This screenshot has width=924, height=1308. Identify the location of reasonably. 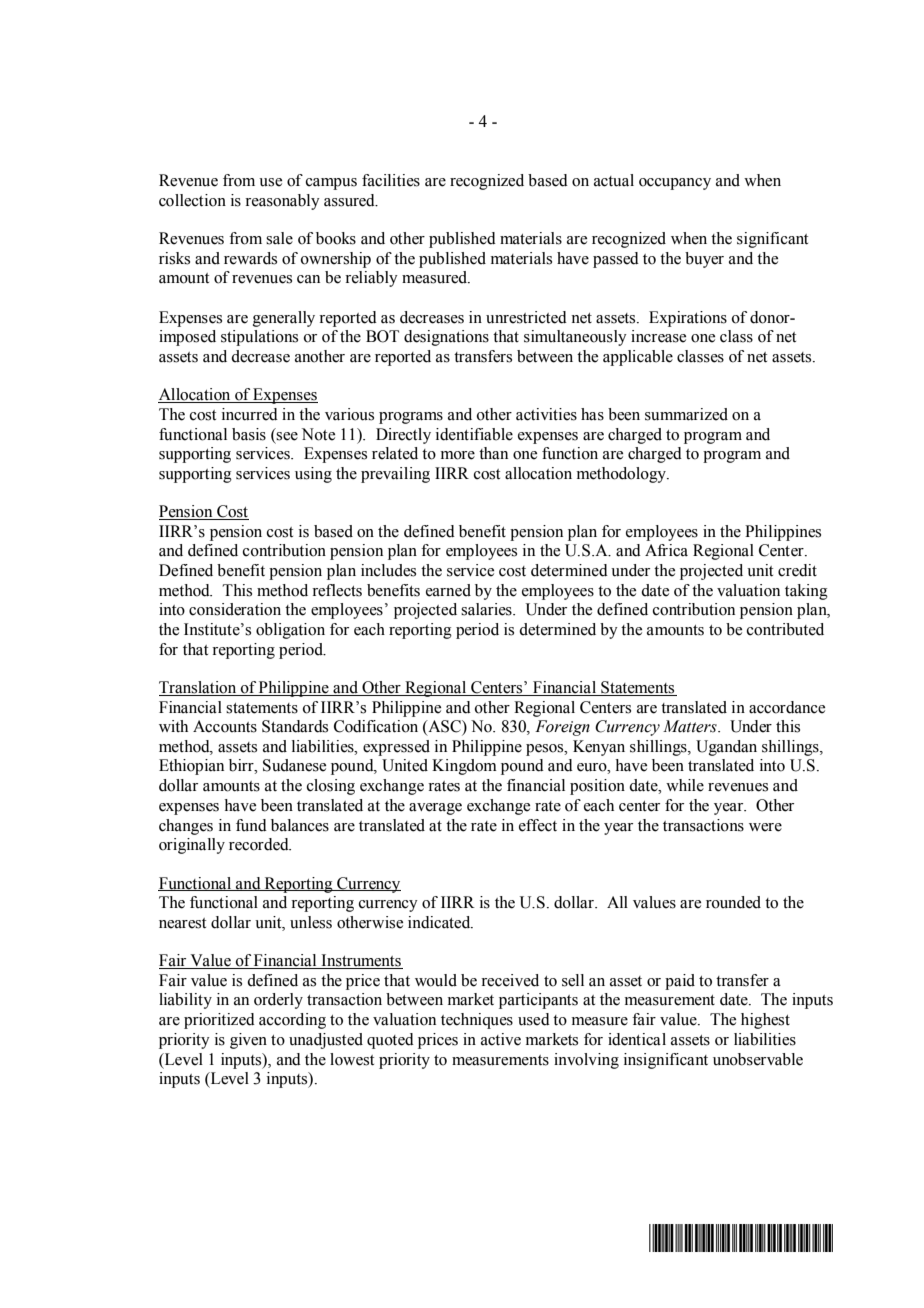
(282, 202).
